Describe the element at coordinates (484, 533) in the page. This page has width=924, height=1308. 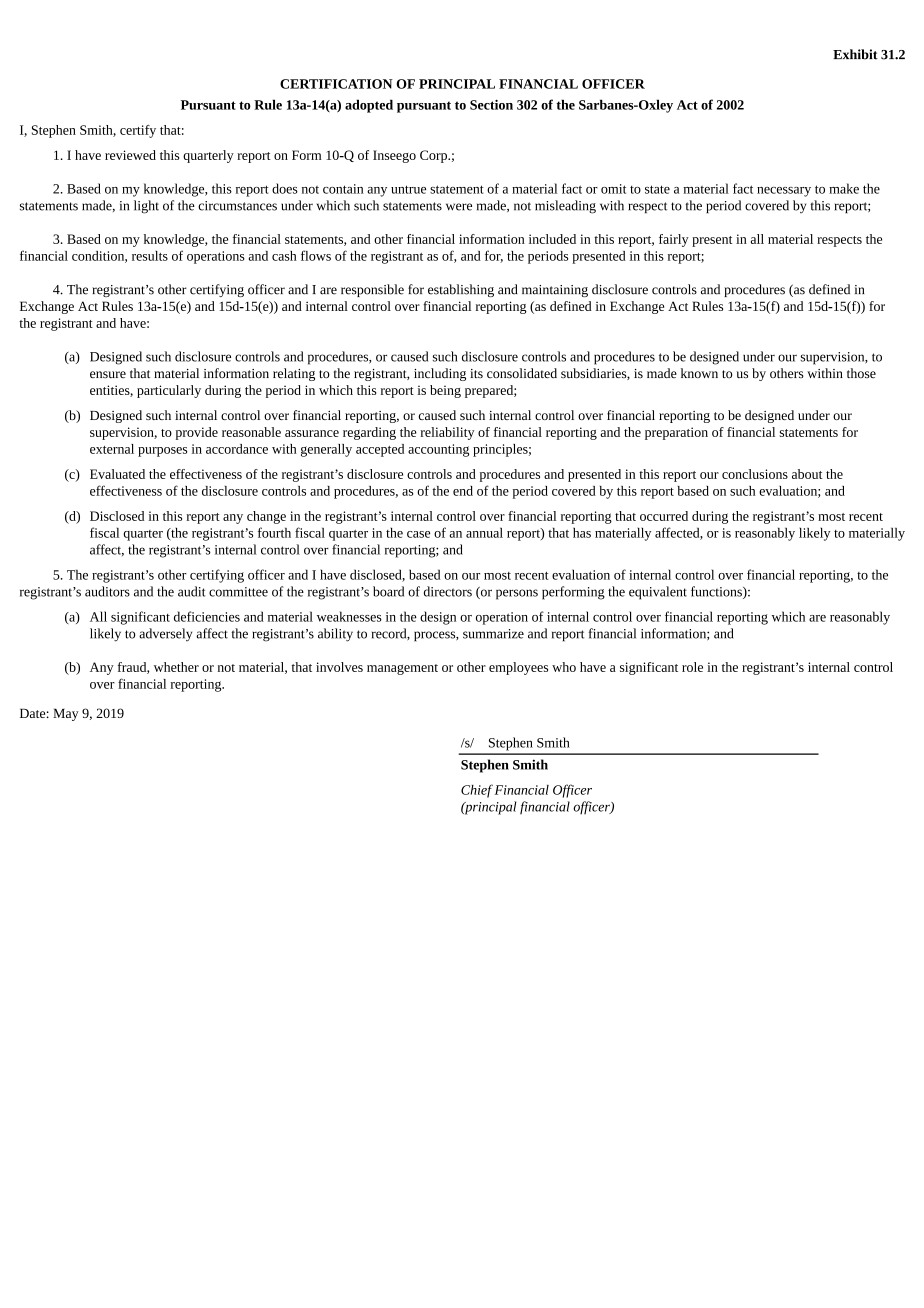
I see `annual` at that location.
